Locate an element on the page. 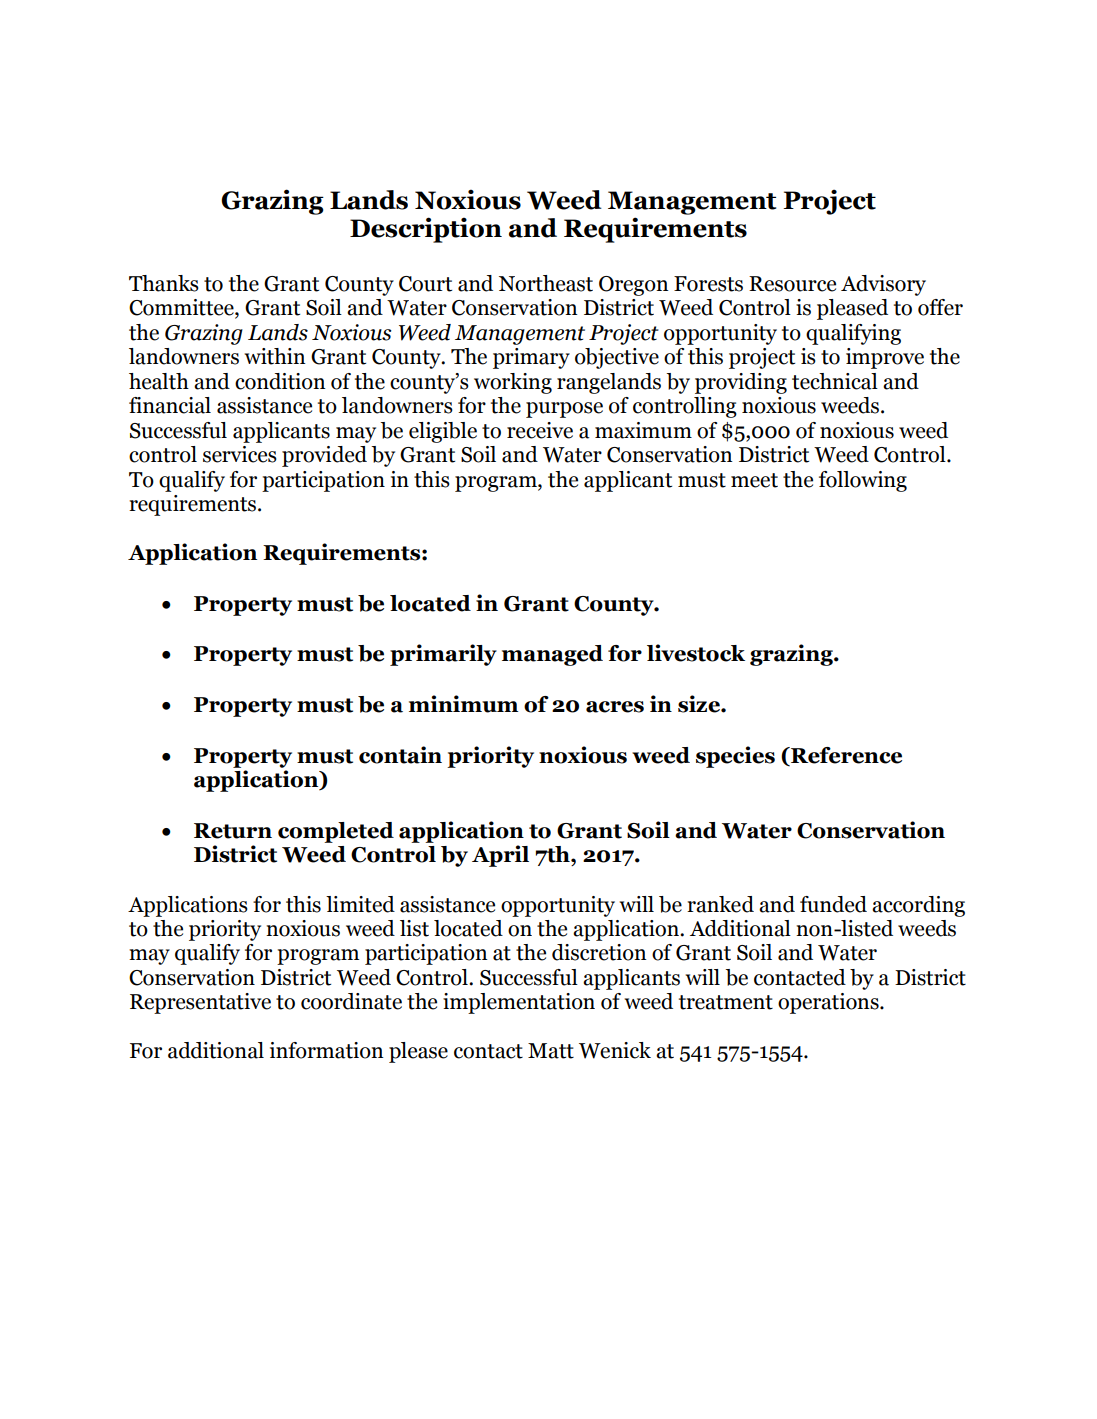  Thanks is located at coordinates (164, 283).
